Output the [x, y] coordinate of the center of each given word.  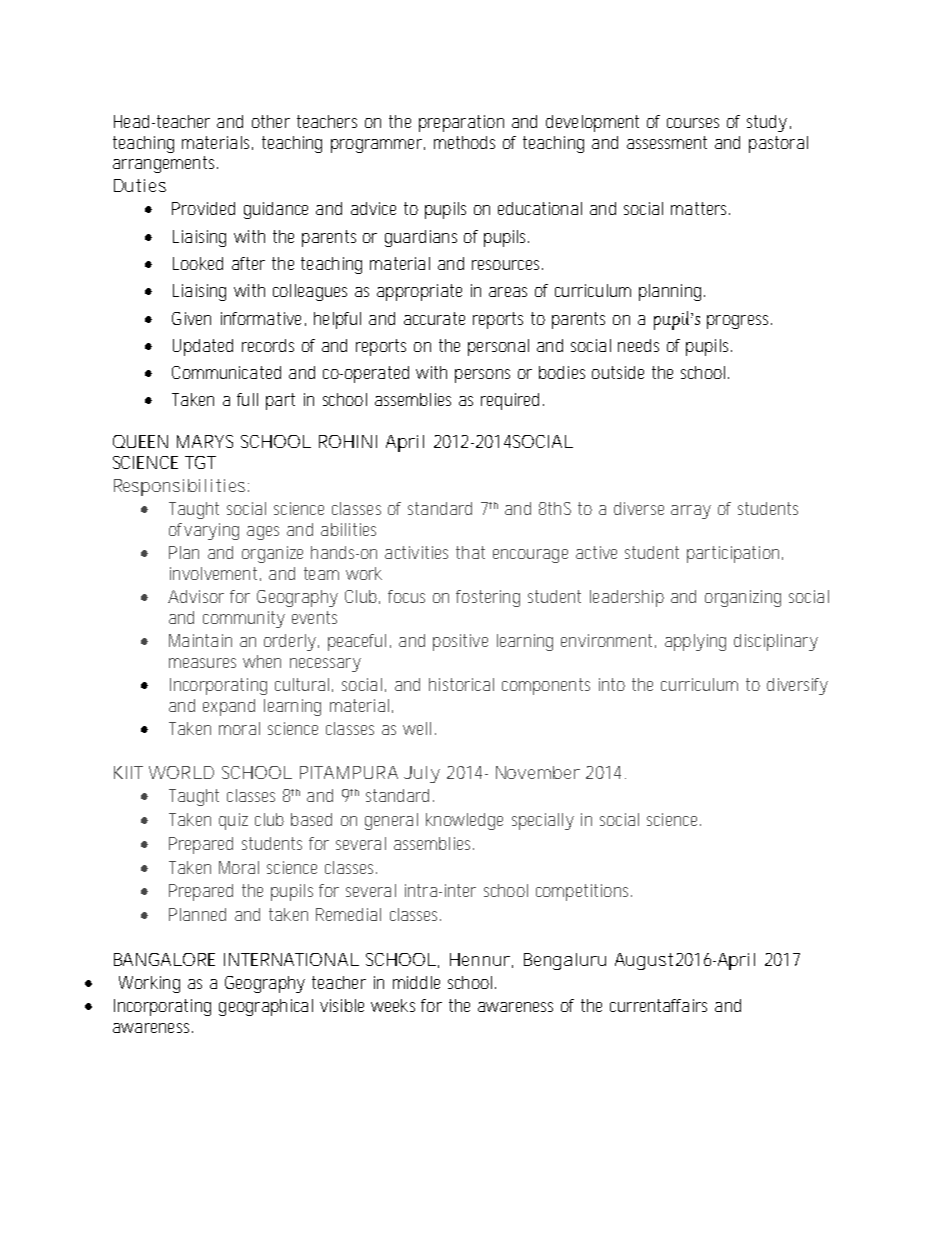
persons [482, 376]
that [470, 552]
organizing [743, 598]
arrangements [165, 164]
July [422, 774]
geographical [266, 1007]
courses [693, 123]
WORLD [181, 772]
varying [211, 531]
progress [739, 322]
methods [464, 142]
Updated [203, 347]
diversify [797, 686]
